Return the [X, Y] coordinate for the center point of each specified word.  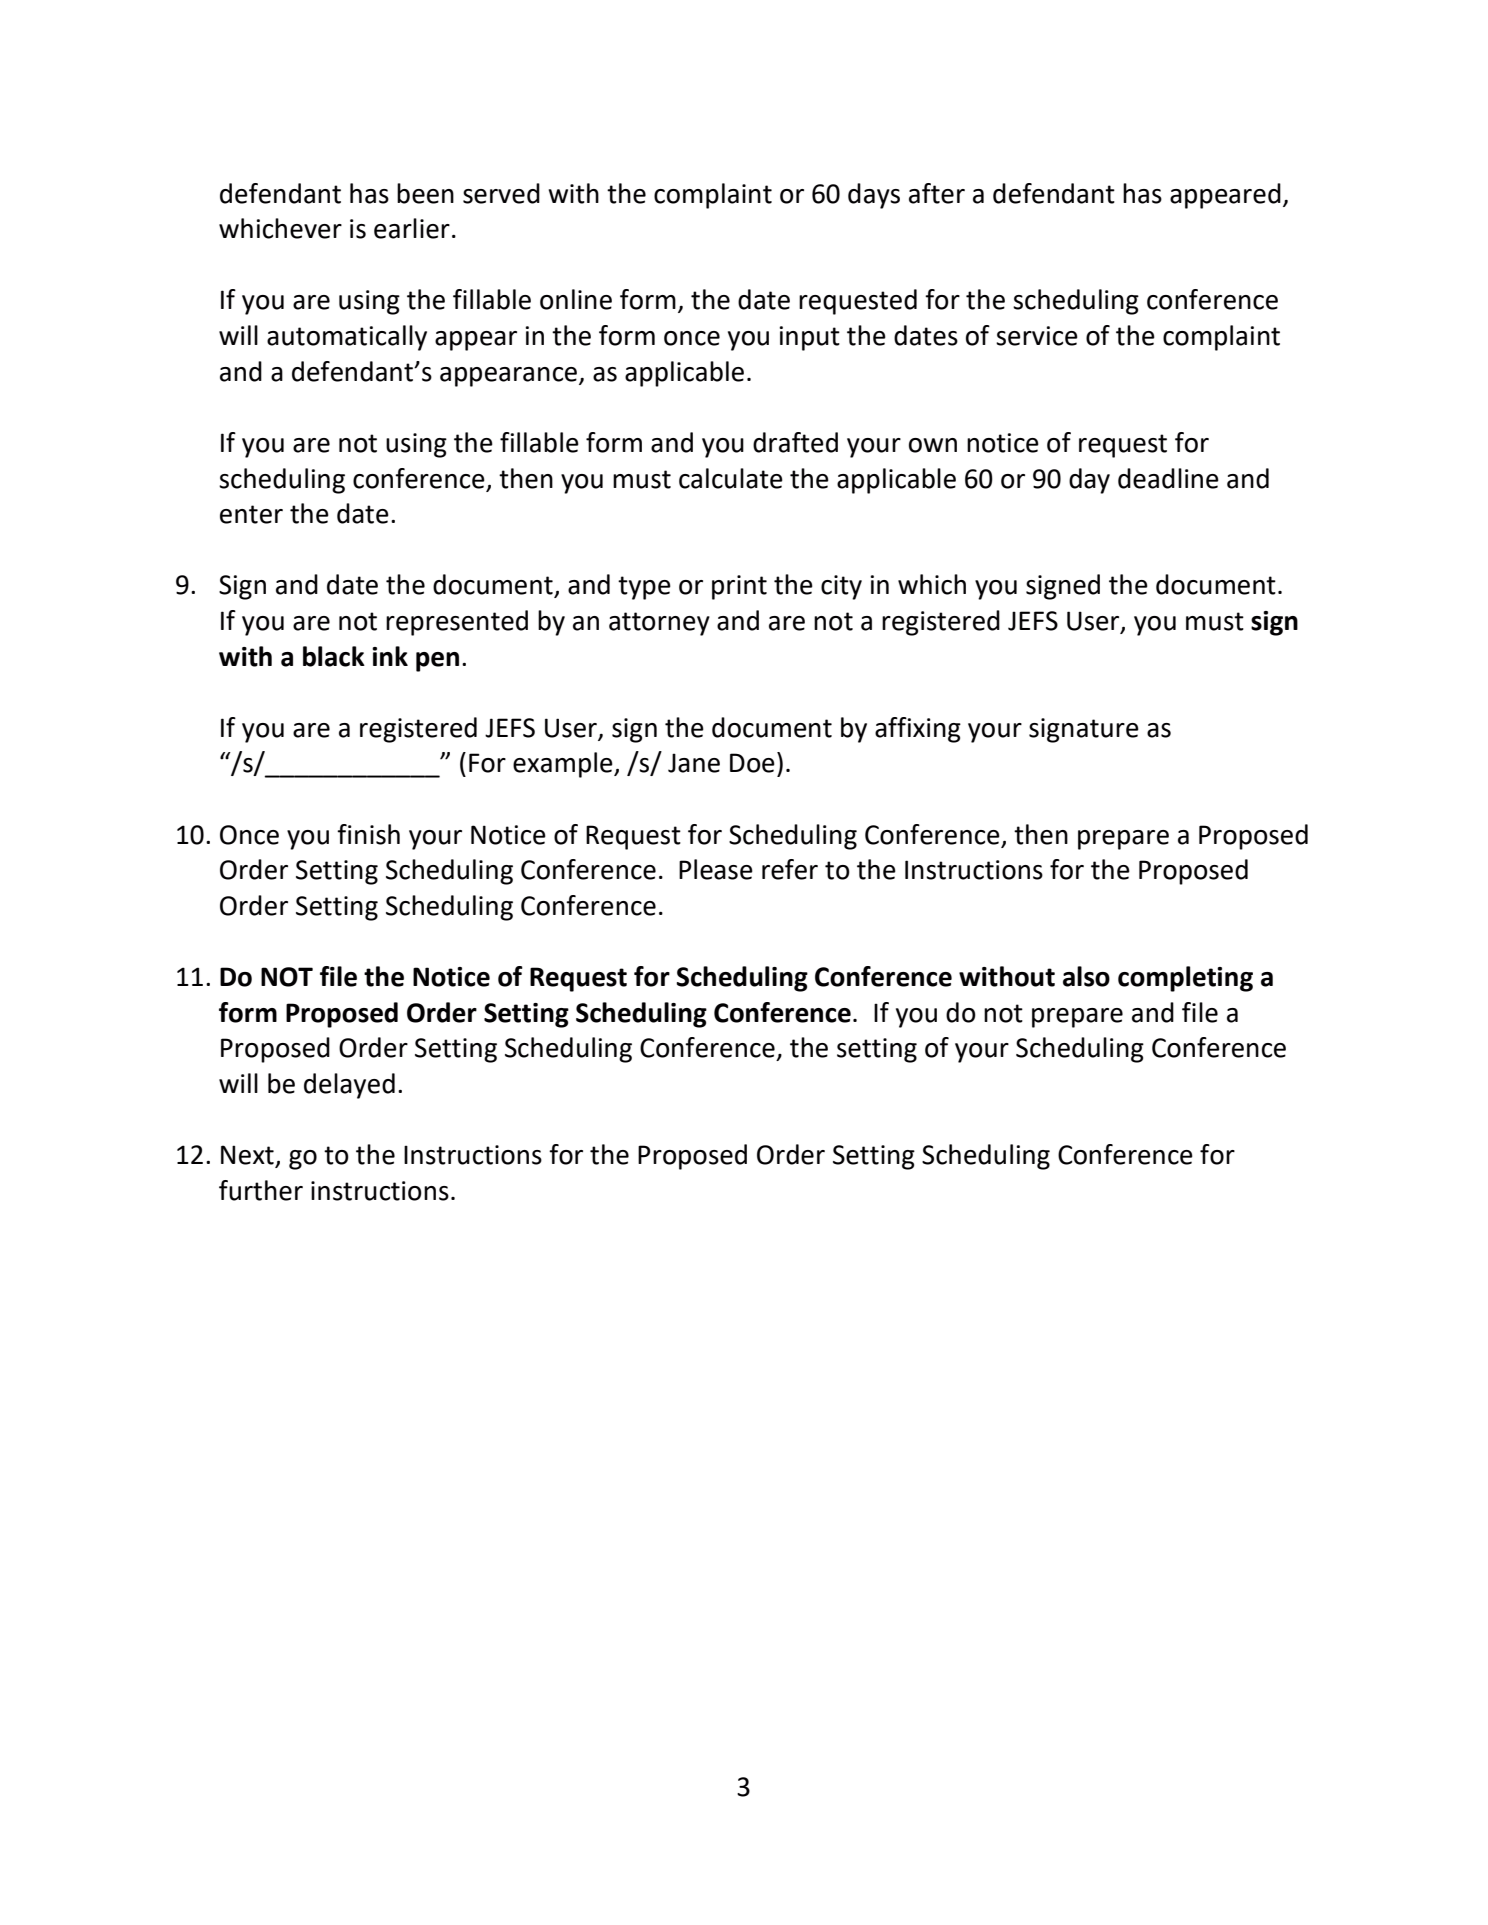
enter [251, 514]
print [739, 587]
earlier [412, 228]
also [1086, 976]
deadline [1168, 478]
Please [716, 869]
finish [368, 834]
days [874, 196]
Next [248, 1156]
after [937, 193]
